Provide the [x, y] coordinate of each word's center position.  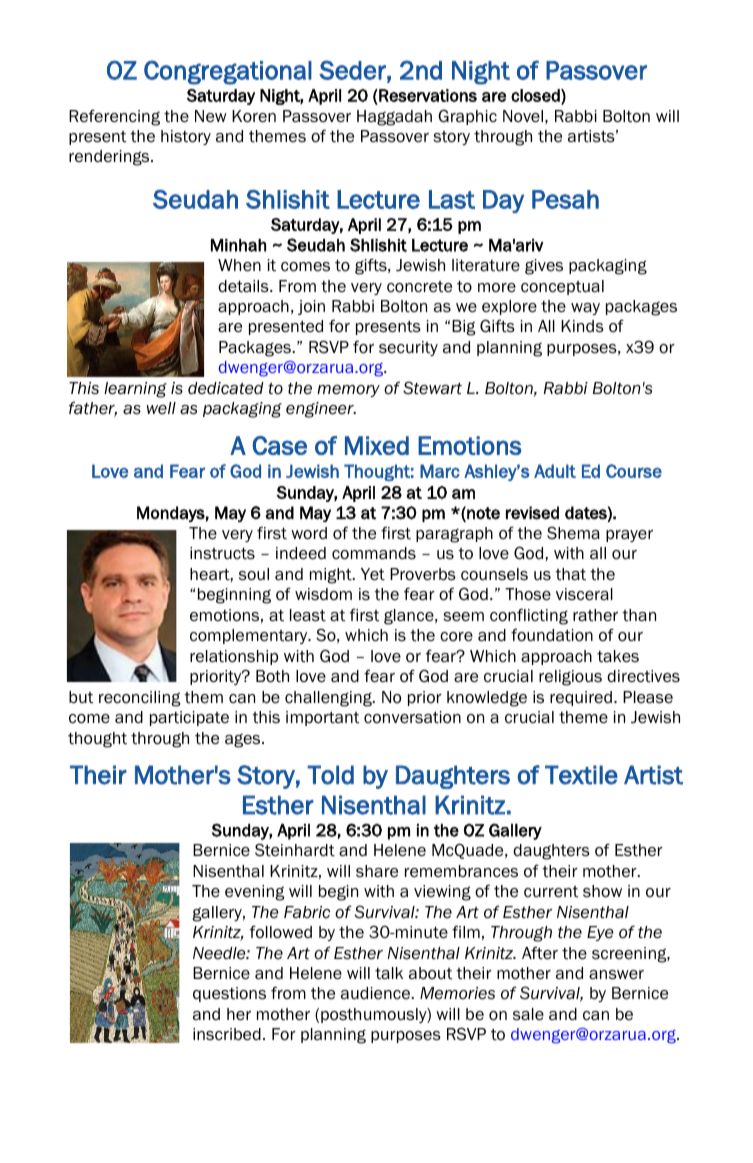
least [308, 615]
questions [229, 994]
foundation [552, 635]
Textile [581, 775]
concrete [419, 287]
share [377, 871]
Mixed [377, 445]
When [239, 265]
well [161, 408]
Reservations [427, 95]
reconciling [140, 699]
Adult [555, 471]
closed [536, 96]
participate [189, 718]
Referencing [114, 117]
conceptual [562, 287]
